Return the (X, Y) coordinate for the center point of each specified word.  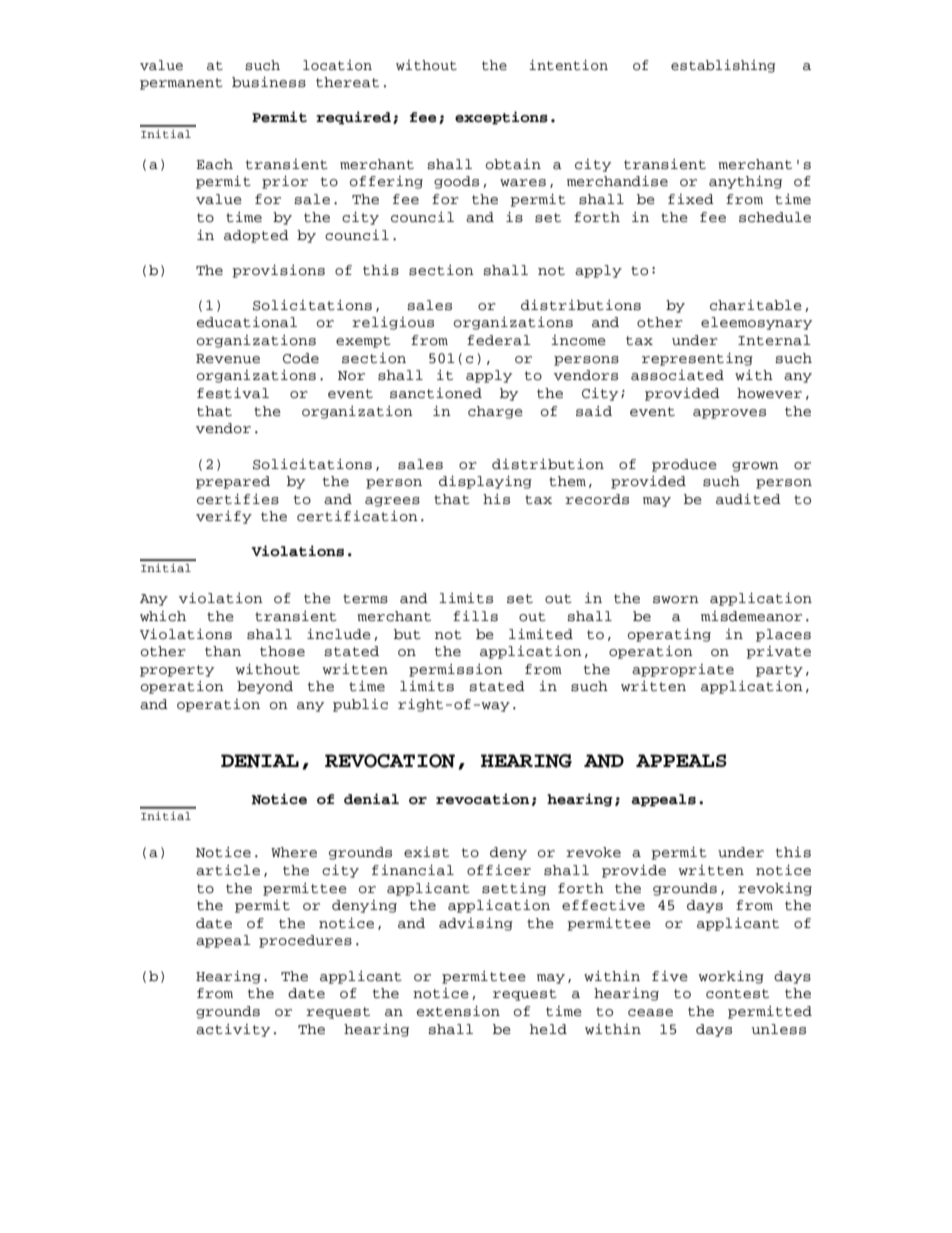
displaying (485, 482)
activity (233, 1030)
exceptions (501, 118)
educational (247, 322)
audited (748, 499)
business (269, 82)
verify (224, 517)
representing (697, 359)
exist (426, 852)
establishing (723, 66)
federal (499, 340)
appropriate (683, 670)
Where (294, 852)
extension (458, 1011)
